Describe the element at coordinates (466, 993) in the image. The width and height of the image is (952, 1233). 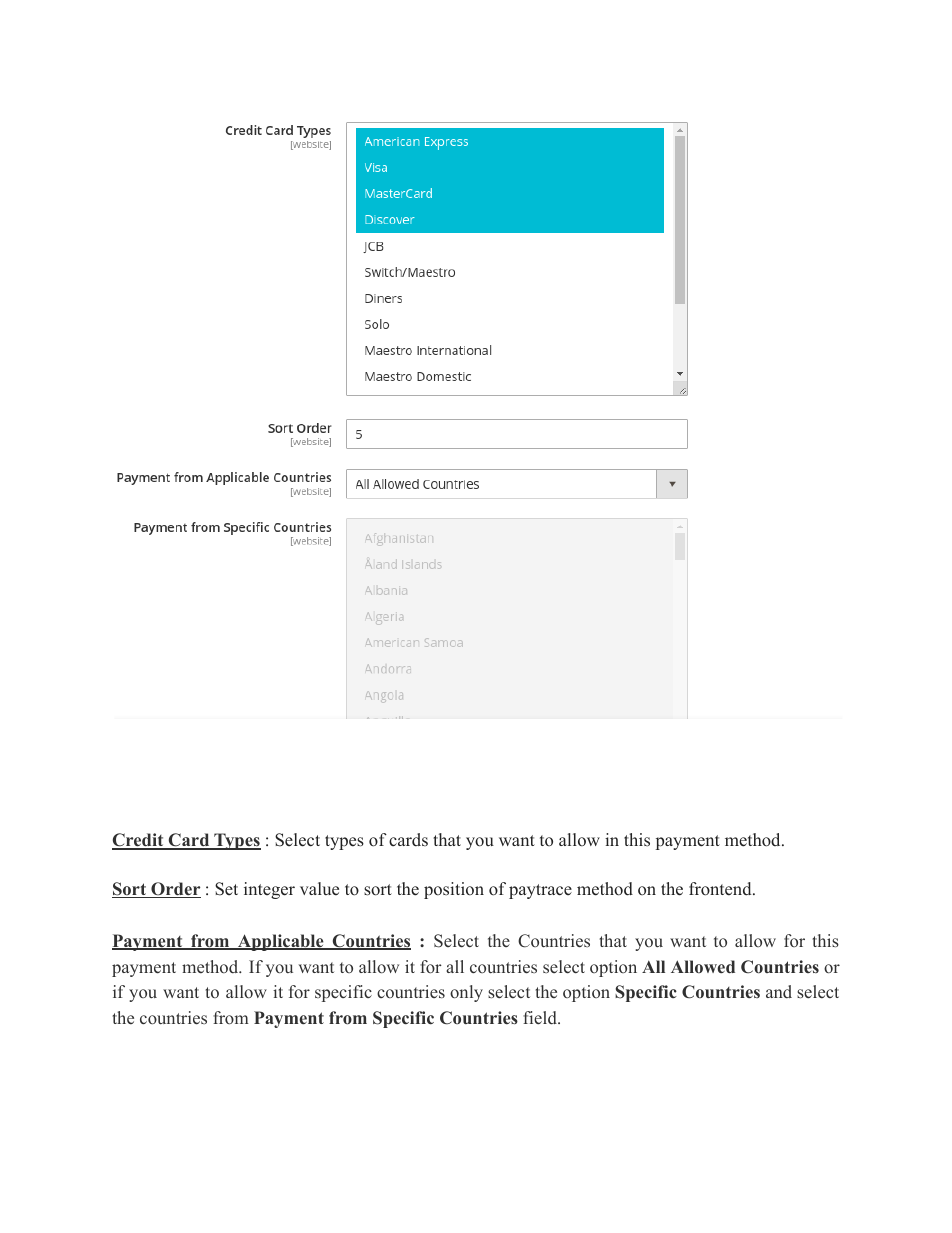
I see `only` at that location.
